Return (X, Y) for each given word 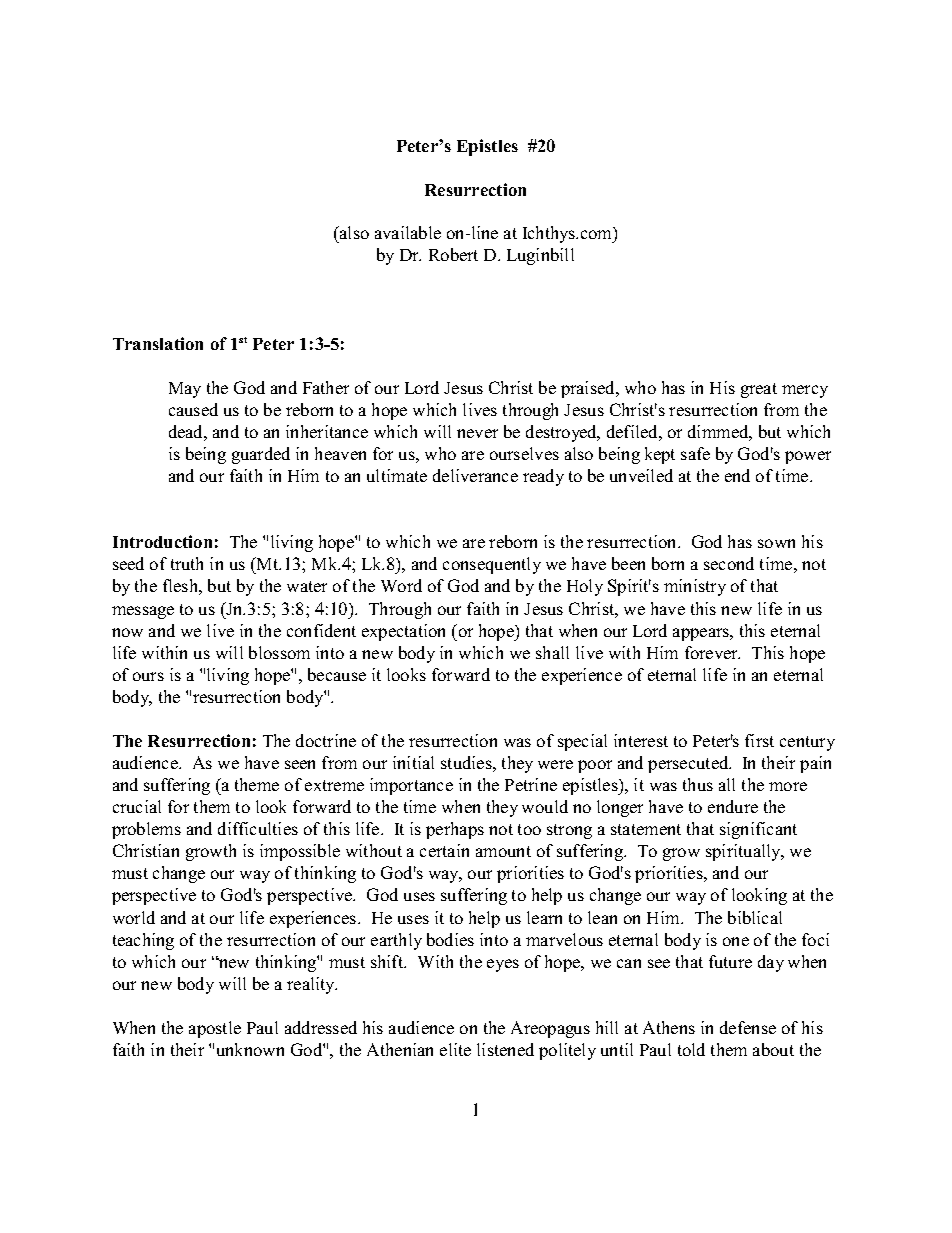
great (759, 390)
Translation (158, 343)
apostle (215, 1029)
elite (455, 1049)
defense (748, 1027)
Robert (453, 254)
